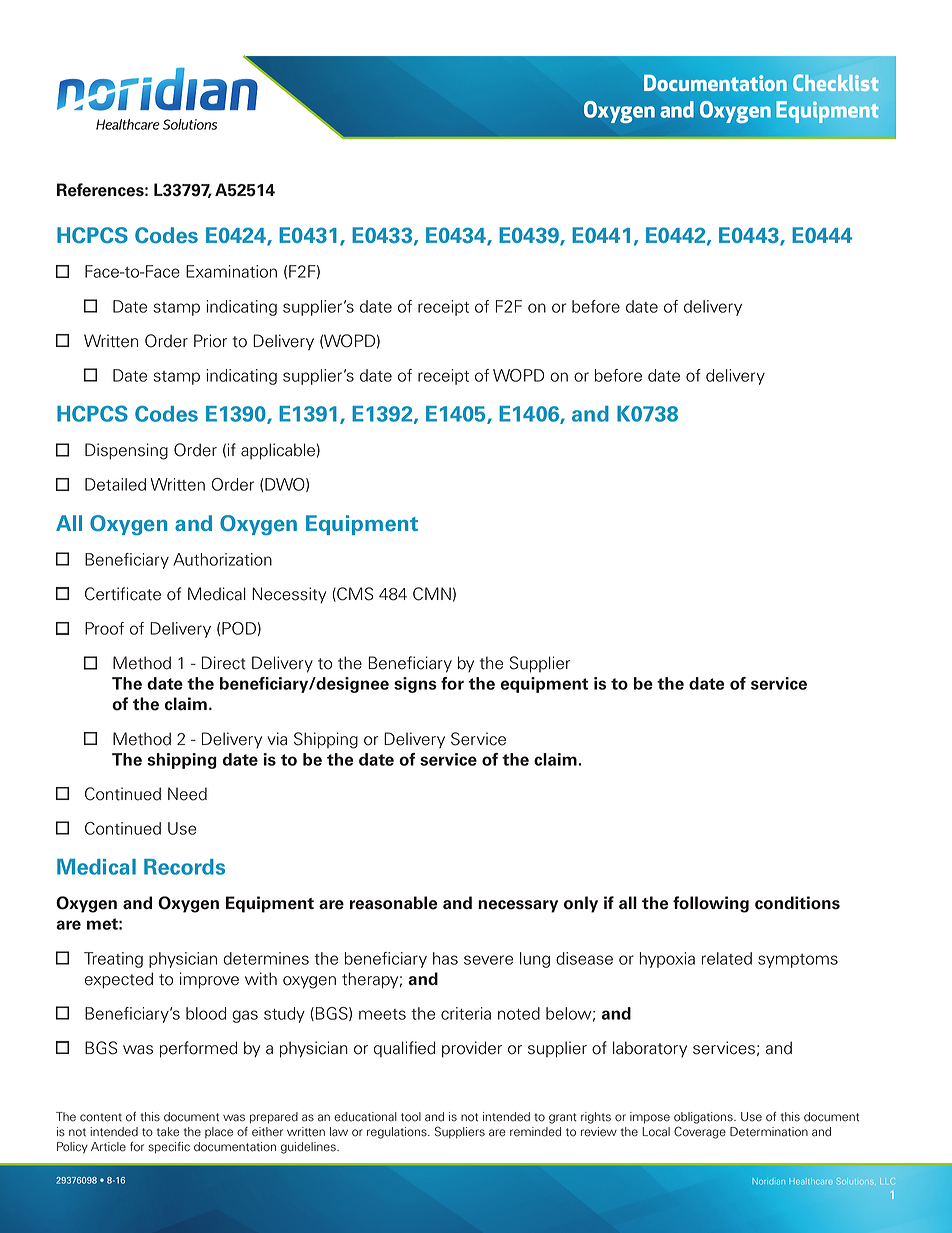  What do you see at coordinates (835, 83) in the screenshot?
I see `Checklist` at bounding box center [835, 83].
